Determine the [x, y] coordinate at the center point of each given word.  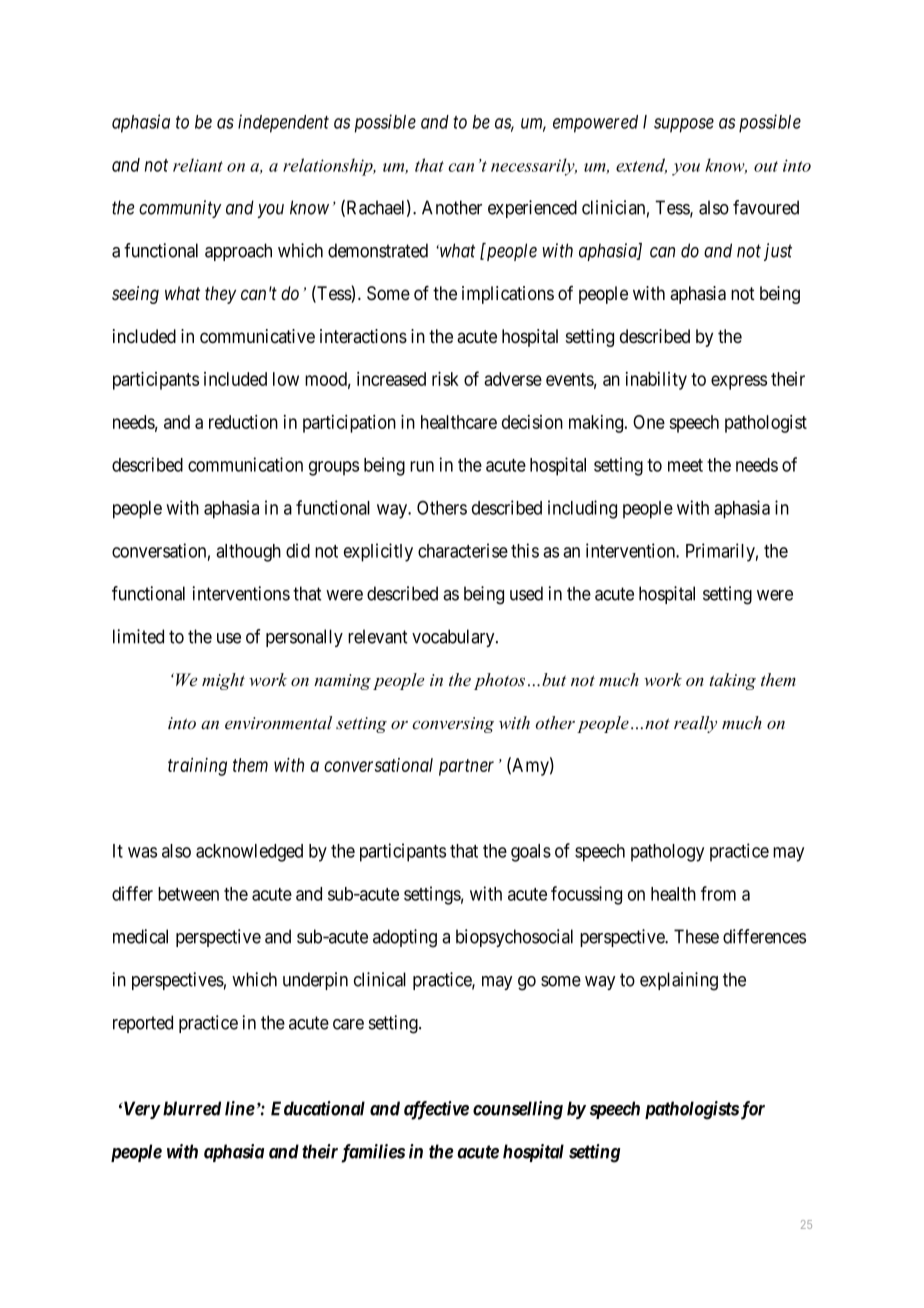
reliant [198, 165]
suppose [684, 125]
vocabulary [454, 638]
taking [733, 681]
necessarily [534, 167]
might [223, 681]
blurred [192, 1108]
